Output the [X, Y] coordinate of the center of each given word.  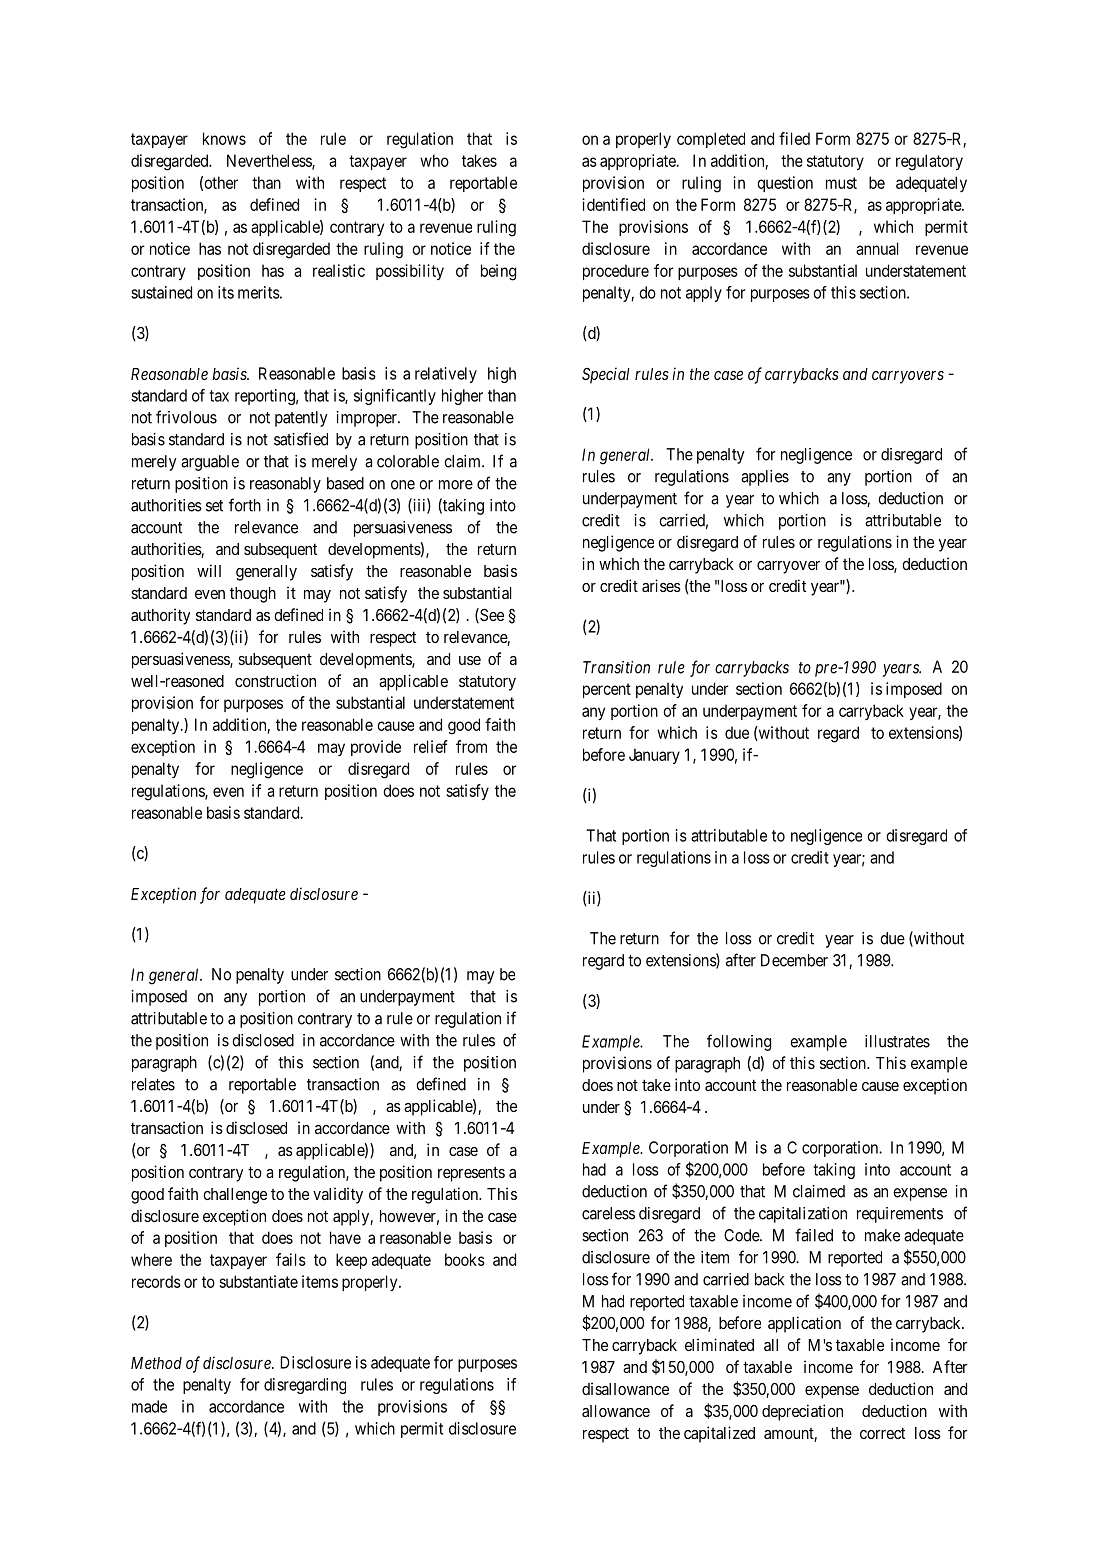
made [149, 1406]
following [739, 1042]
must [841, 183]
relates [153, 1084]
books [465, 1259]
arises [661, 585]
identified [613, 204]
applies [765, 478]
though [253, 595]
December [794, 960]
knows [224, 138]
